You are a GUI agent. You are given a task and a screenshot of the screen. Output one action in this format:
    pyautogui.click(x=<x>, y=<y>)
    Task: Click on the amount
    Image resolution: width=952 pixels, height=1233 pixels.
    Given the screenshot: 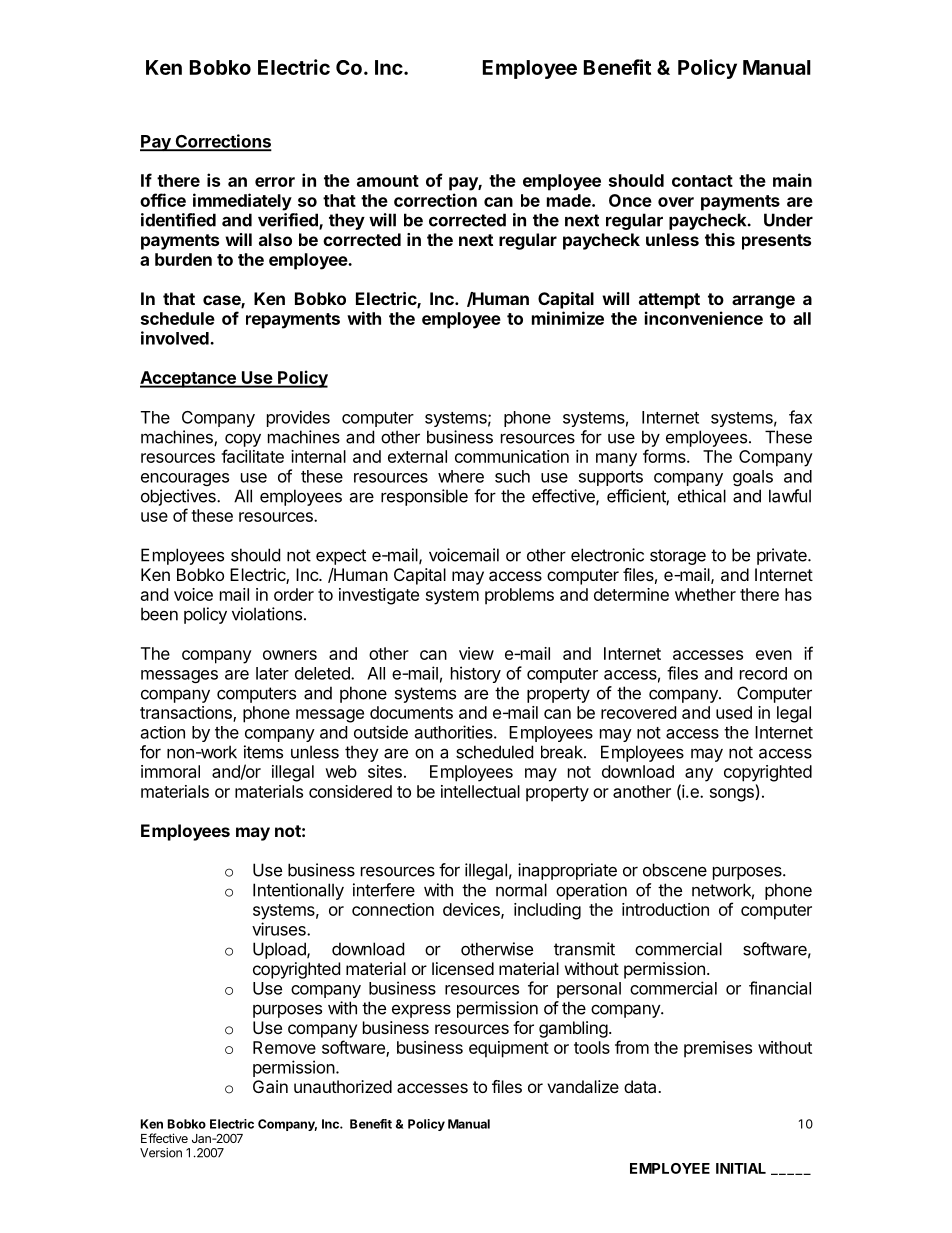 What is the action you would take?
    pyautogui.click(x=388, y=181)
